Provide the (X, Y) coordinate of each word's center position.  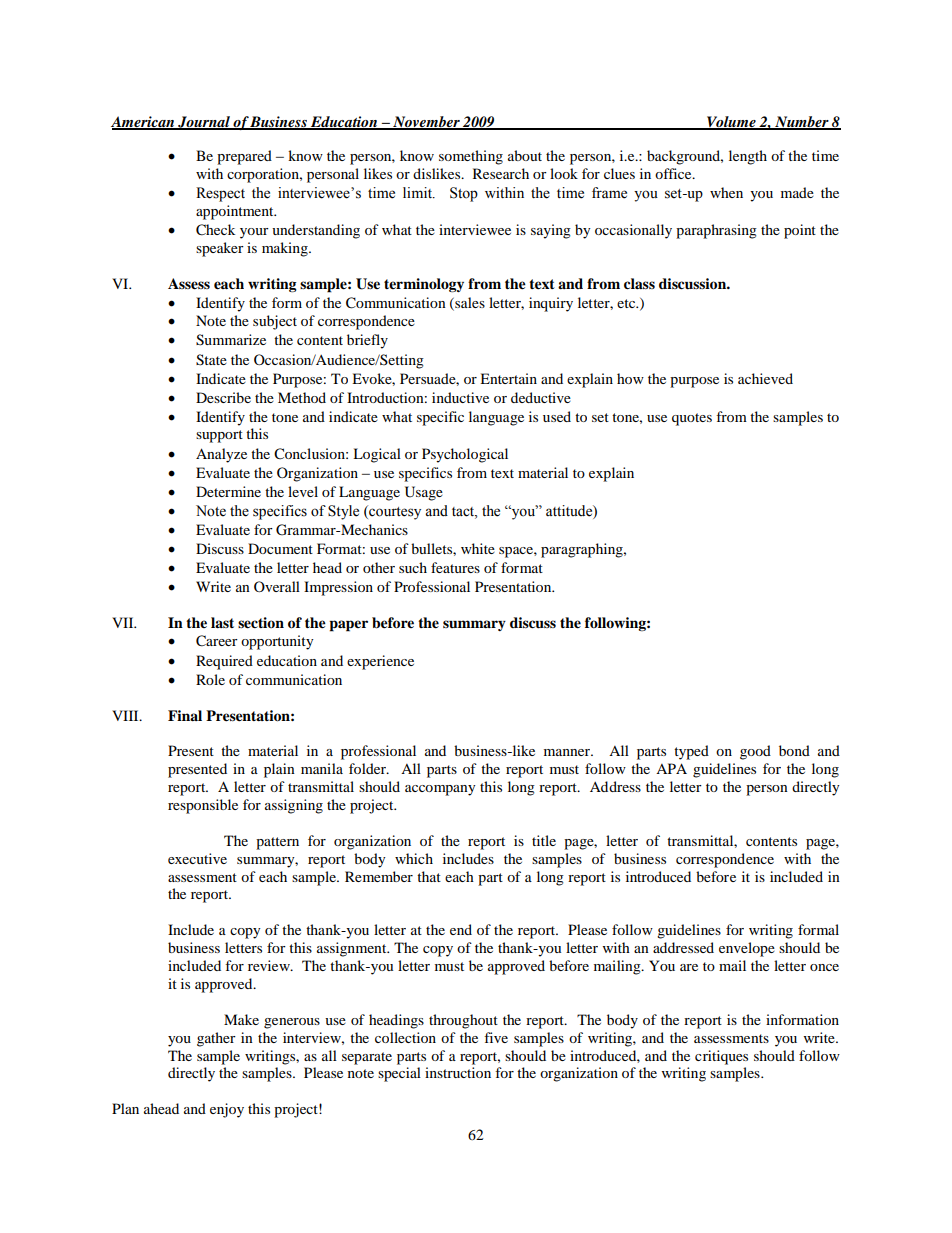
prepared (244, 157)
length (748, 157)
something (471, 157)
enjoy (227, 1110)
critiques (721, 1057)
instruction (458, 1072)
